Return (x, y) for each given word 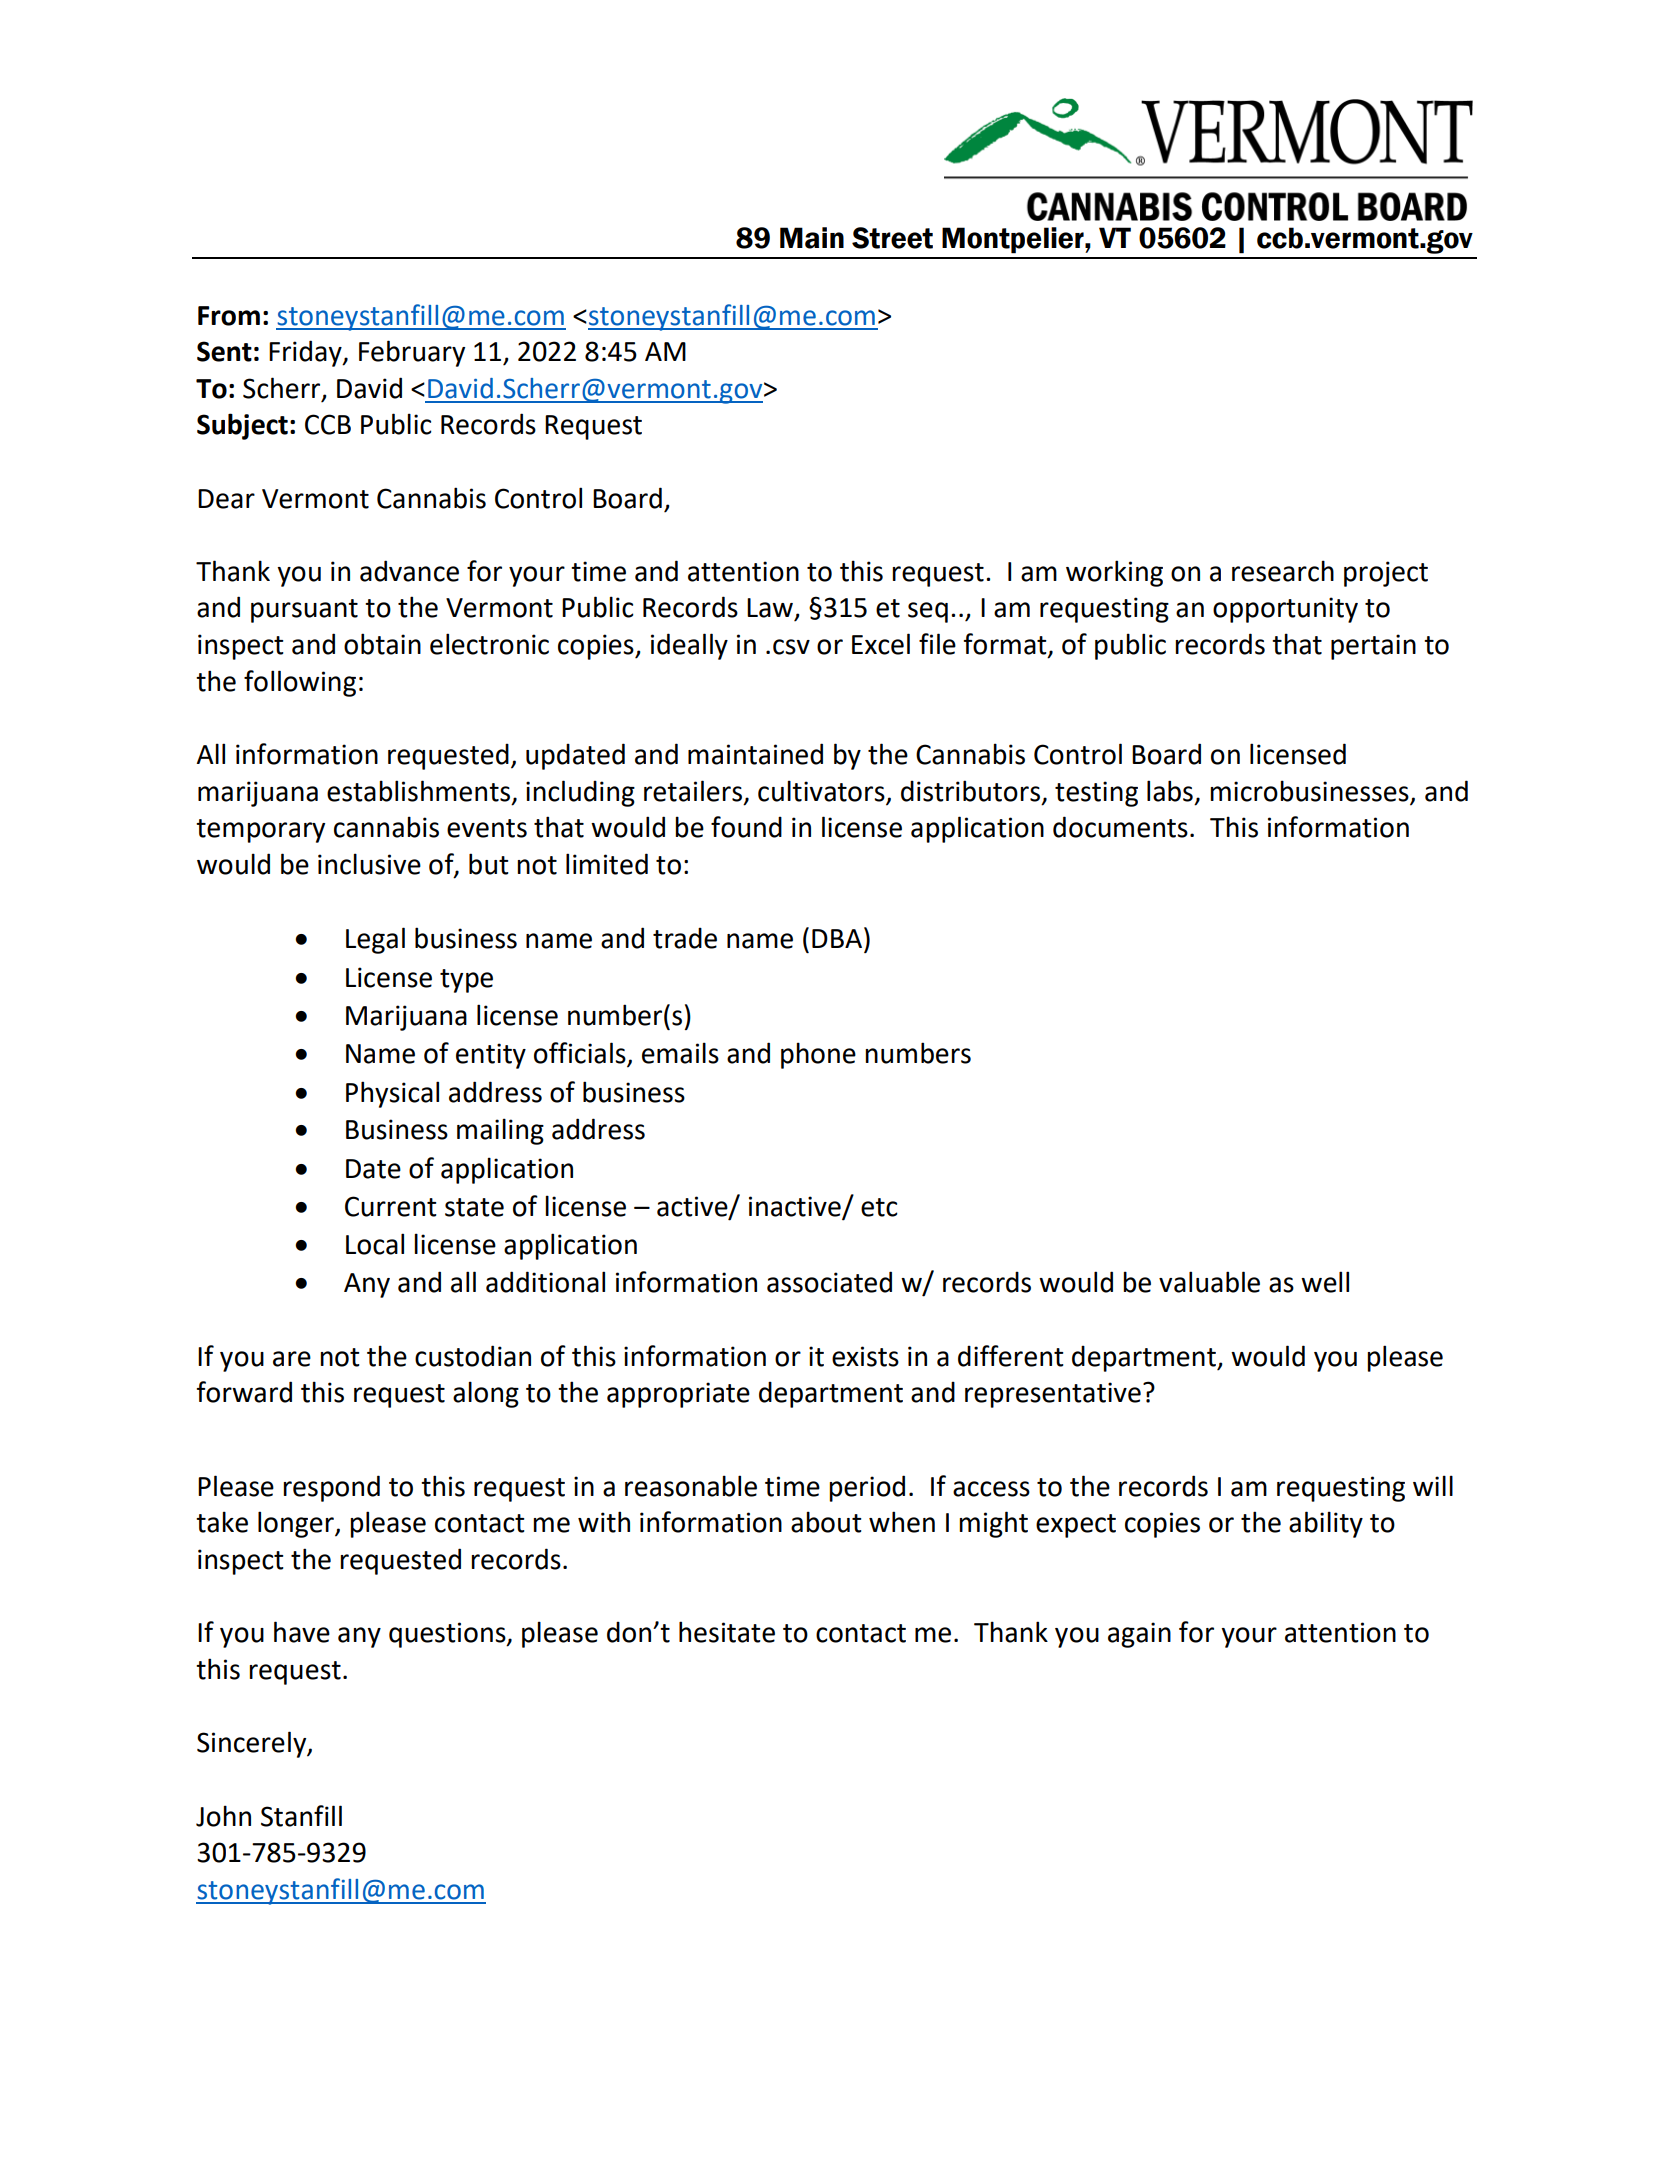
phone (818, 1055)
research (1283, 571)
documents (1120, 827)
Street (892, 238)
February (412, 353)
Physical (392, 1094)
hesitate (727, 1632)
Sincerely (253, 1744)
